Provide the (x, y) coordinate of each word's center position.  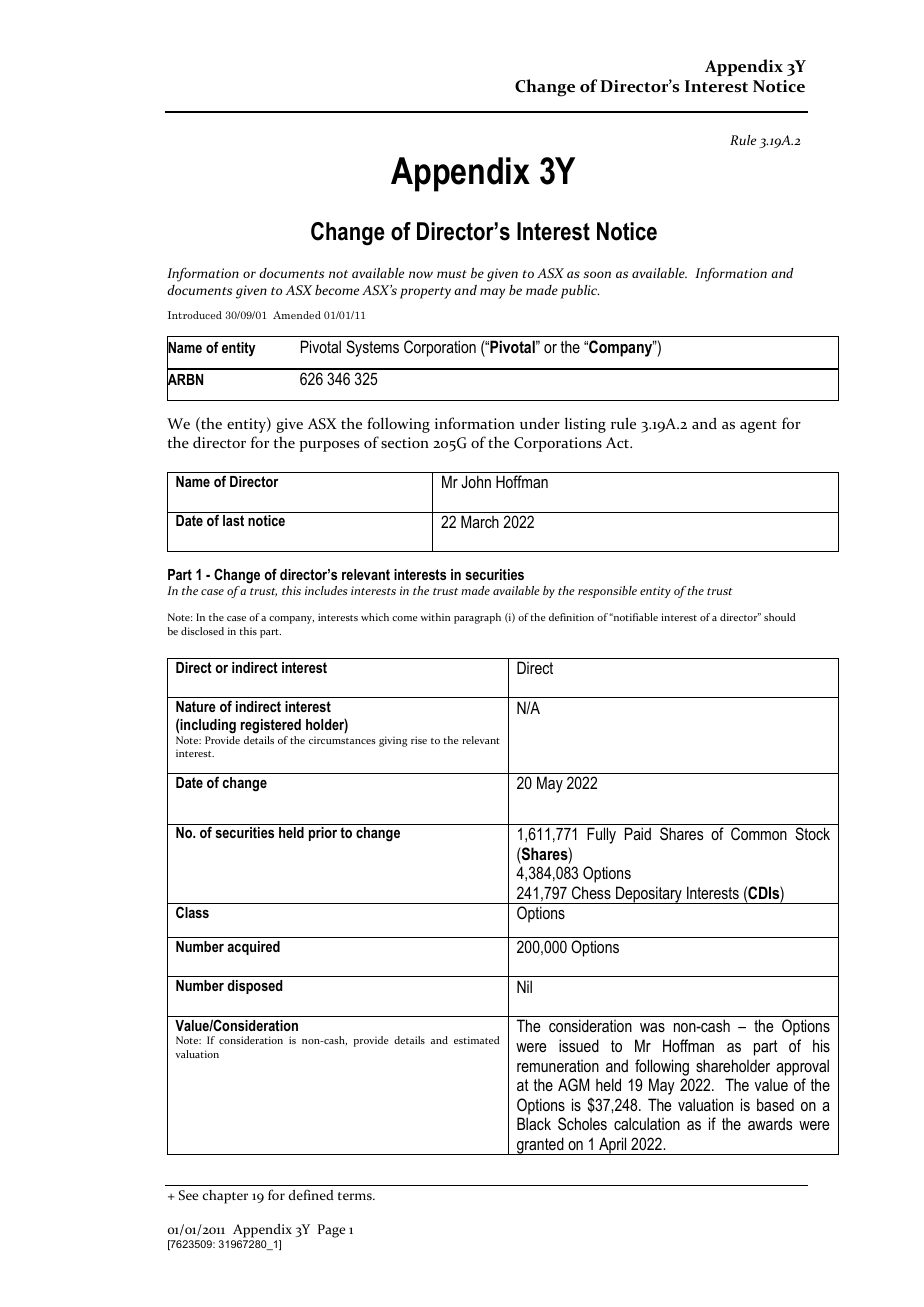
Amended (297, 315)
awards (770, 1123)
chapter (225, 1197)
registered (271, 726)
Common (759, 833)
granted (540, 1146)
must (452, 274)
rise (419, 740)
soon (597, 274)
